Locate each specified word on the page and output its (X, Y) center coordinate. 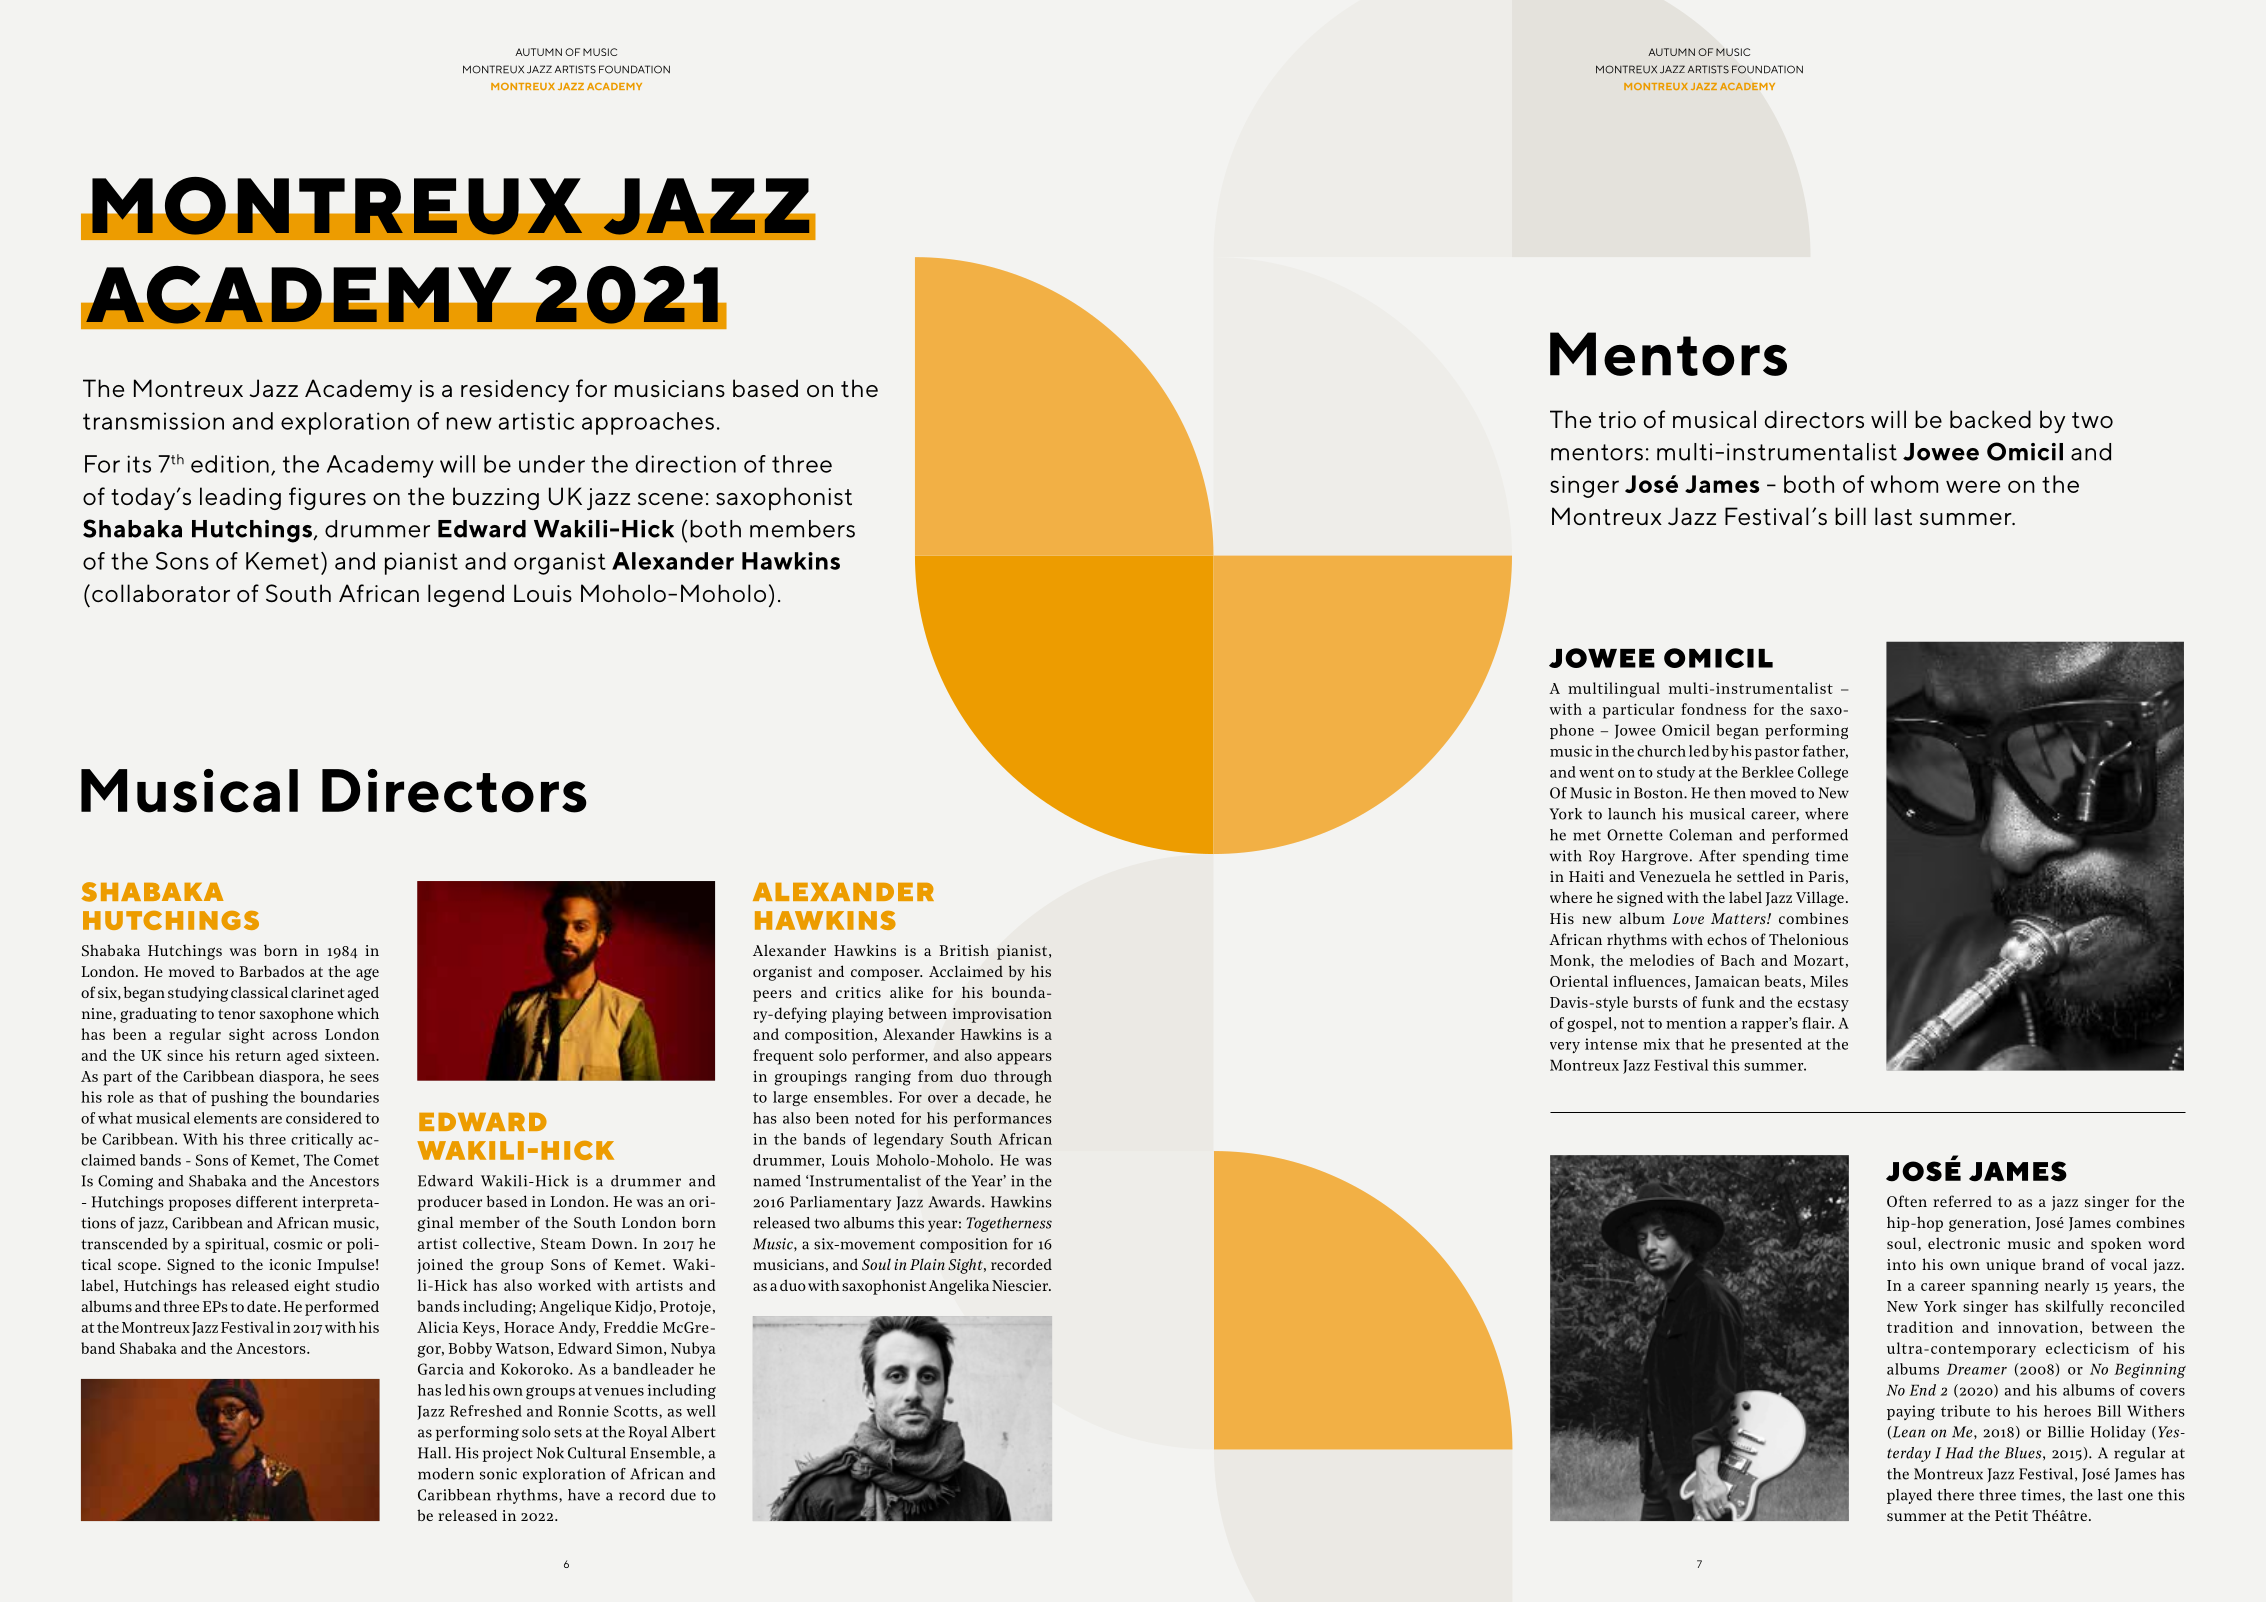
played (1909, 1496)
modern (446, 1474)
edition (230, 464)
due (683, 1495)
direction (685, 464)
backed (1990, 419)
